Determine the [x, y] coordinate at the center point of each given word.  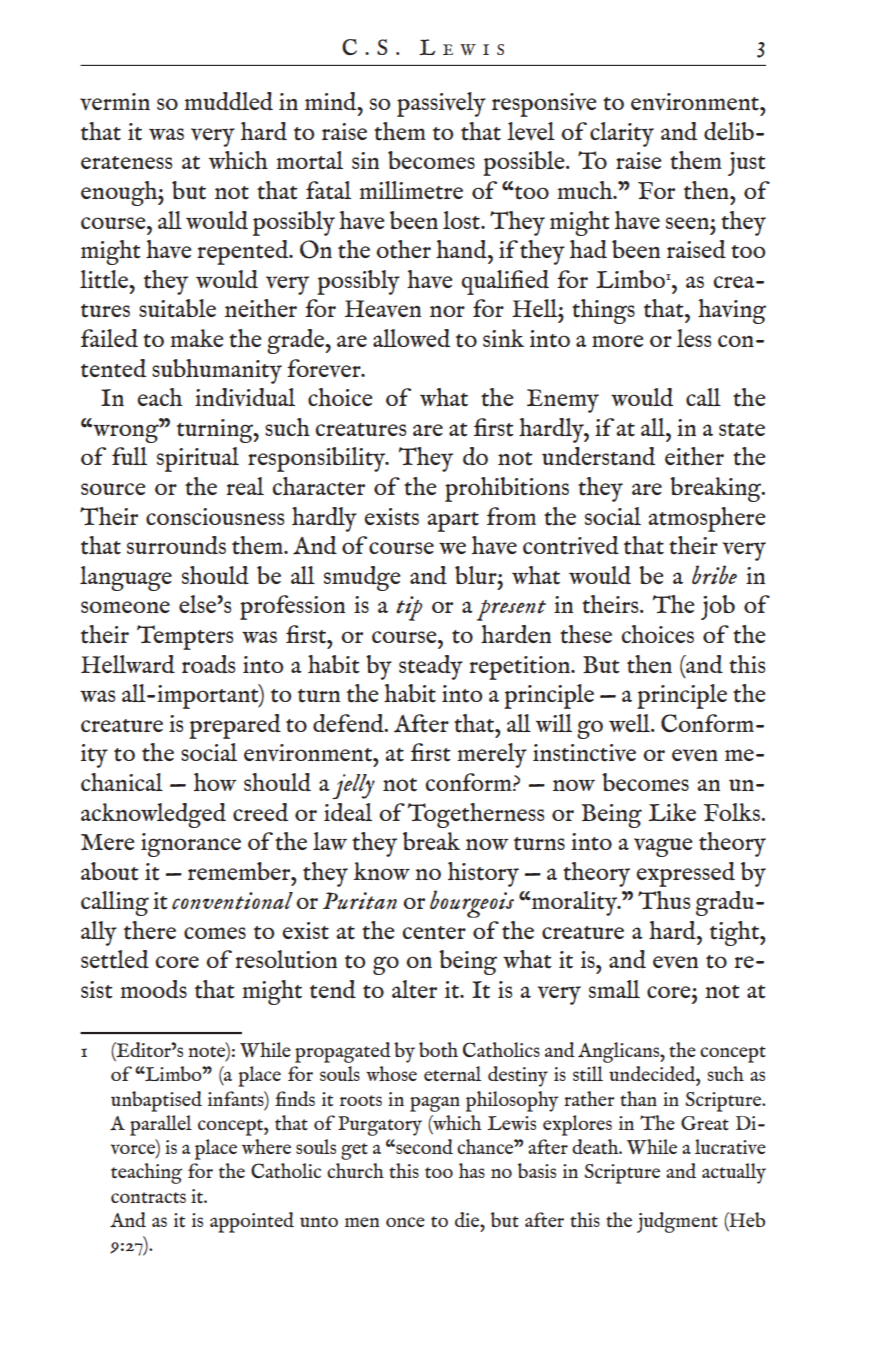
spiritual [198, 459]
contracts [148, 1197]
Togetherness [476, 815]
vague [663, 847]
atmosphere [707, 519]
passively [441, 104]
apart [453, 522]
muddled [228, 101]
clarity [622, 134]
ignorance [191, 845]
